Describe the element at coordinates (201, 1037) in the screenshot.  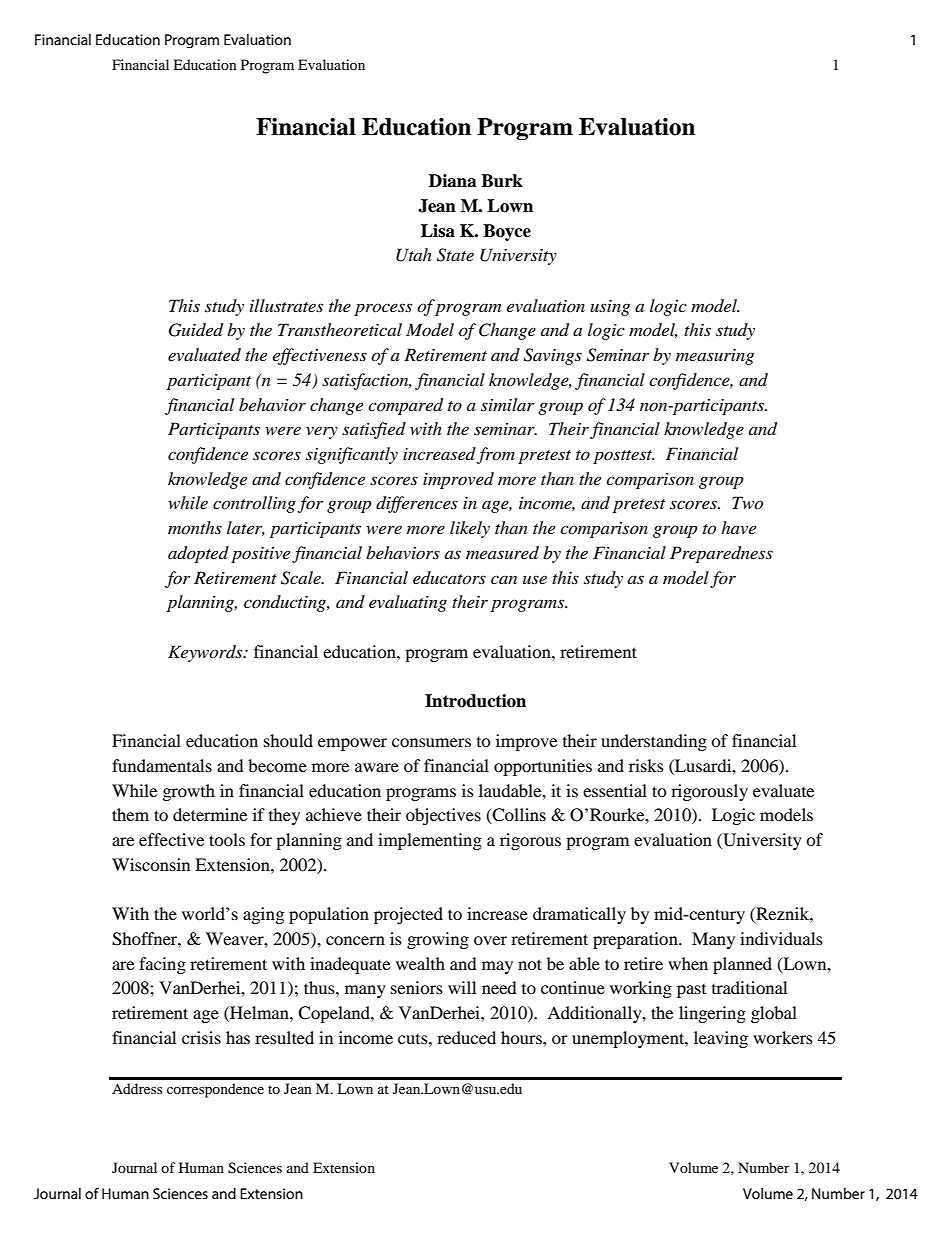
I see `crisis` at that location.
